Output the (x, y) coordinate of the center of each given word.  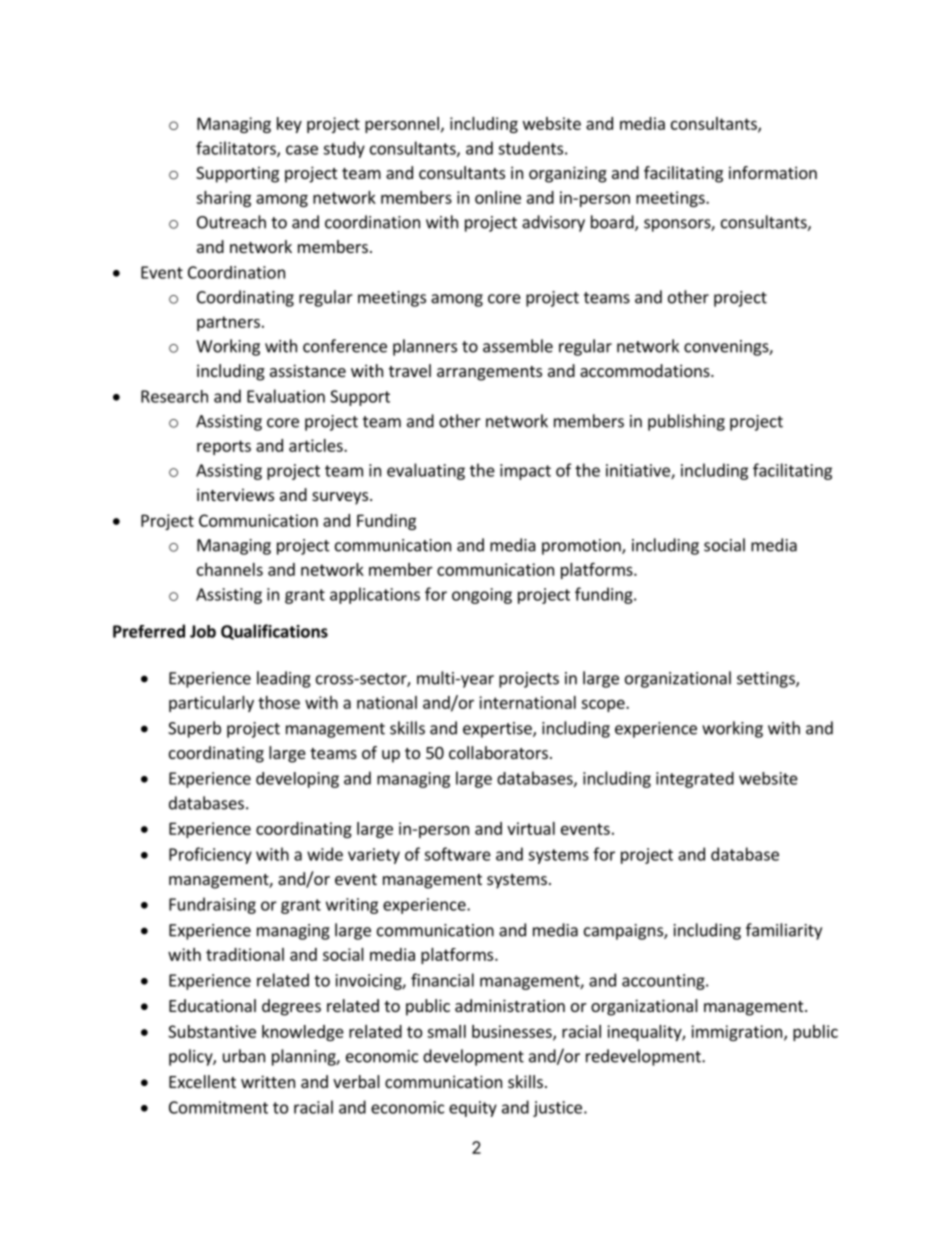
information (773, 172)
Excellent (202, 1081)
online (498, 197)
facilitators (237, 149)
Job (203, 631)
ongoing (482, 596)
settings (767, 680)
